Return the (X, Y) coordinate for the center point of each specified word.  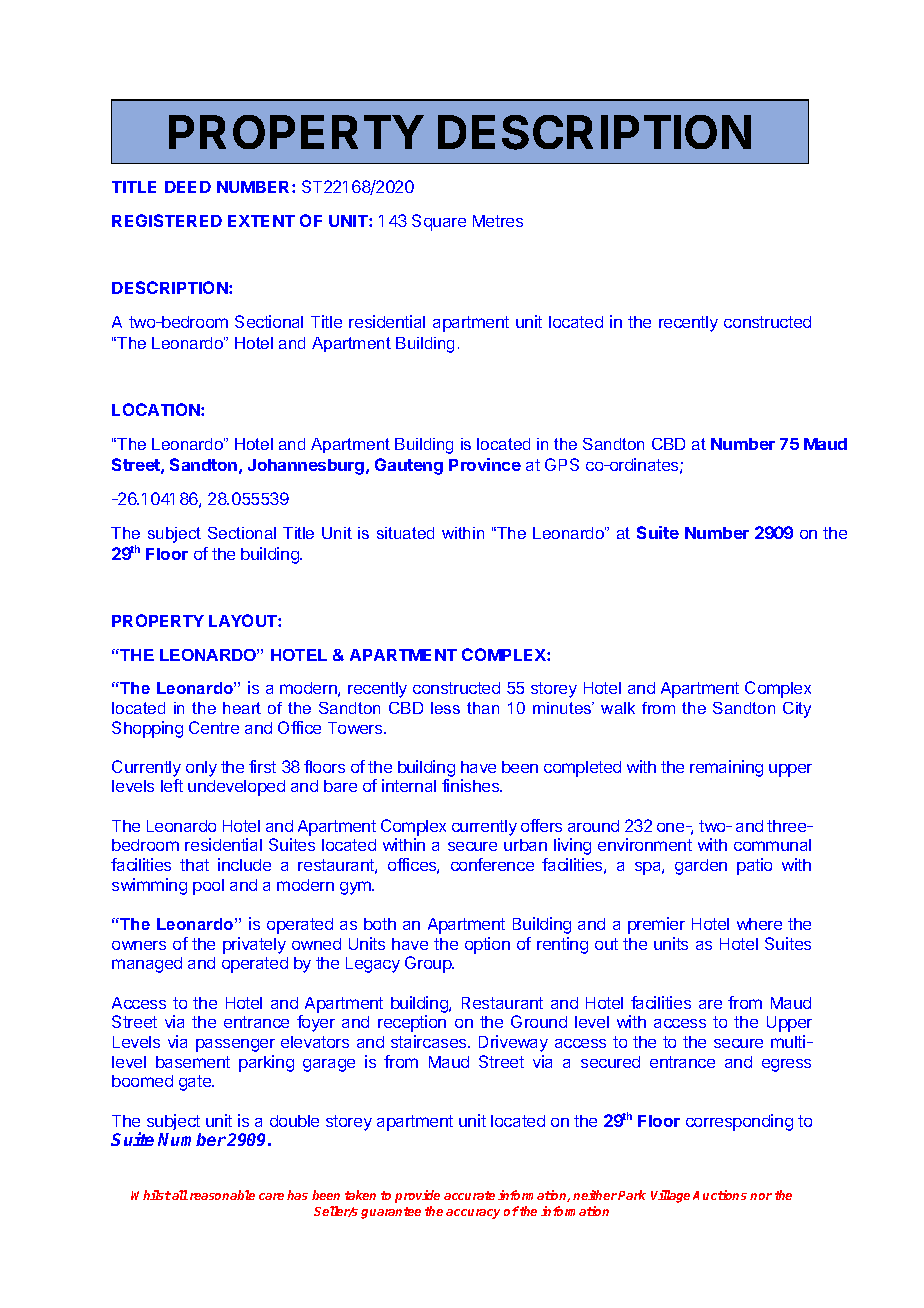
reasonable (222, 1195)
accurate (469, 1195)
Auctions (720, 1195)
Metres (498, 221)
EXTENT (261, 221)
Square (439, 222)
